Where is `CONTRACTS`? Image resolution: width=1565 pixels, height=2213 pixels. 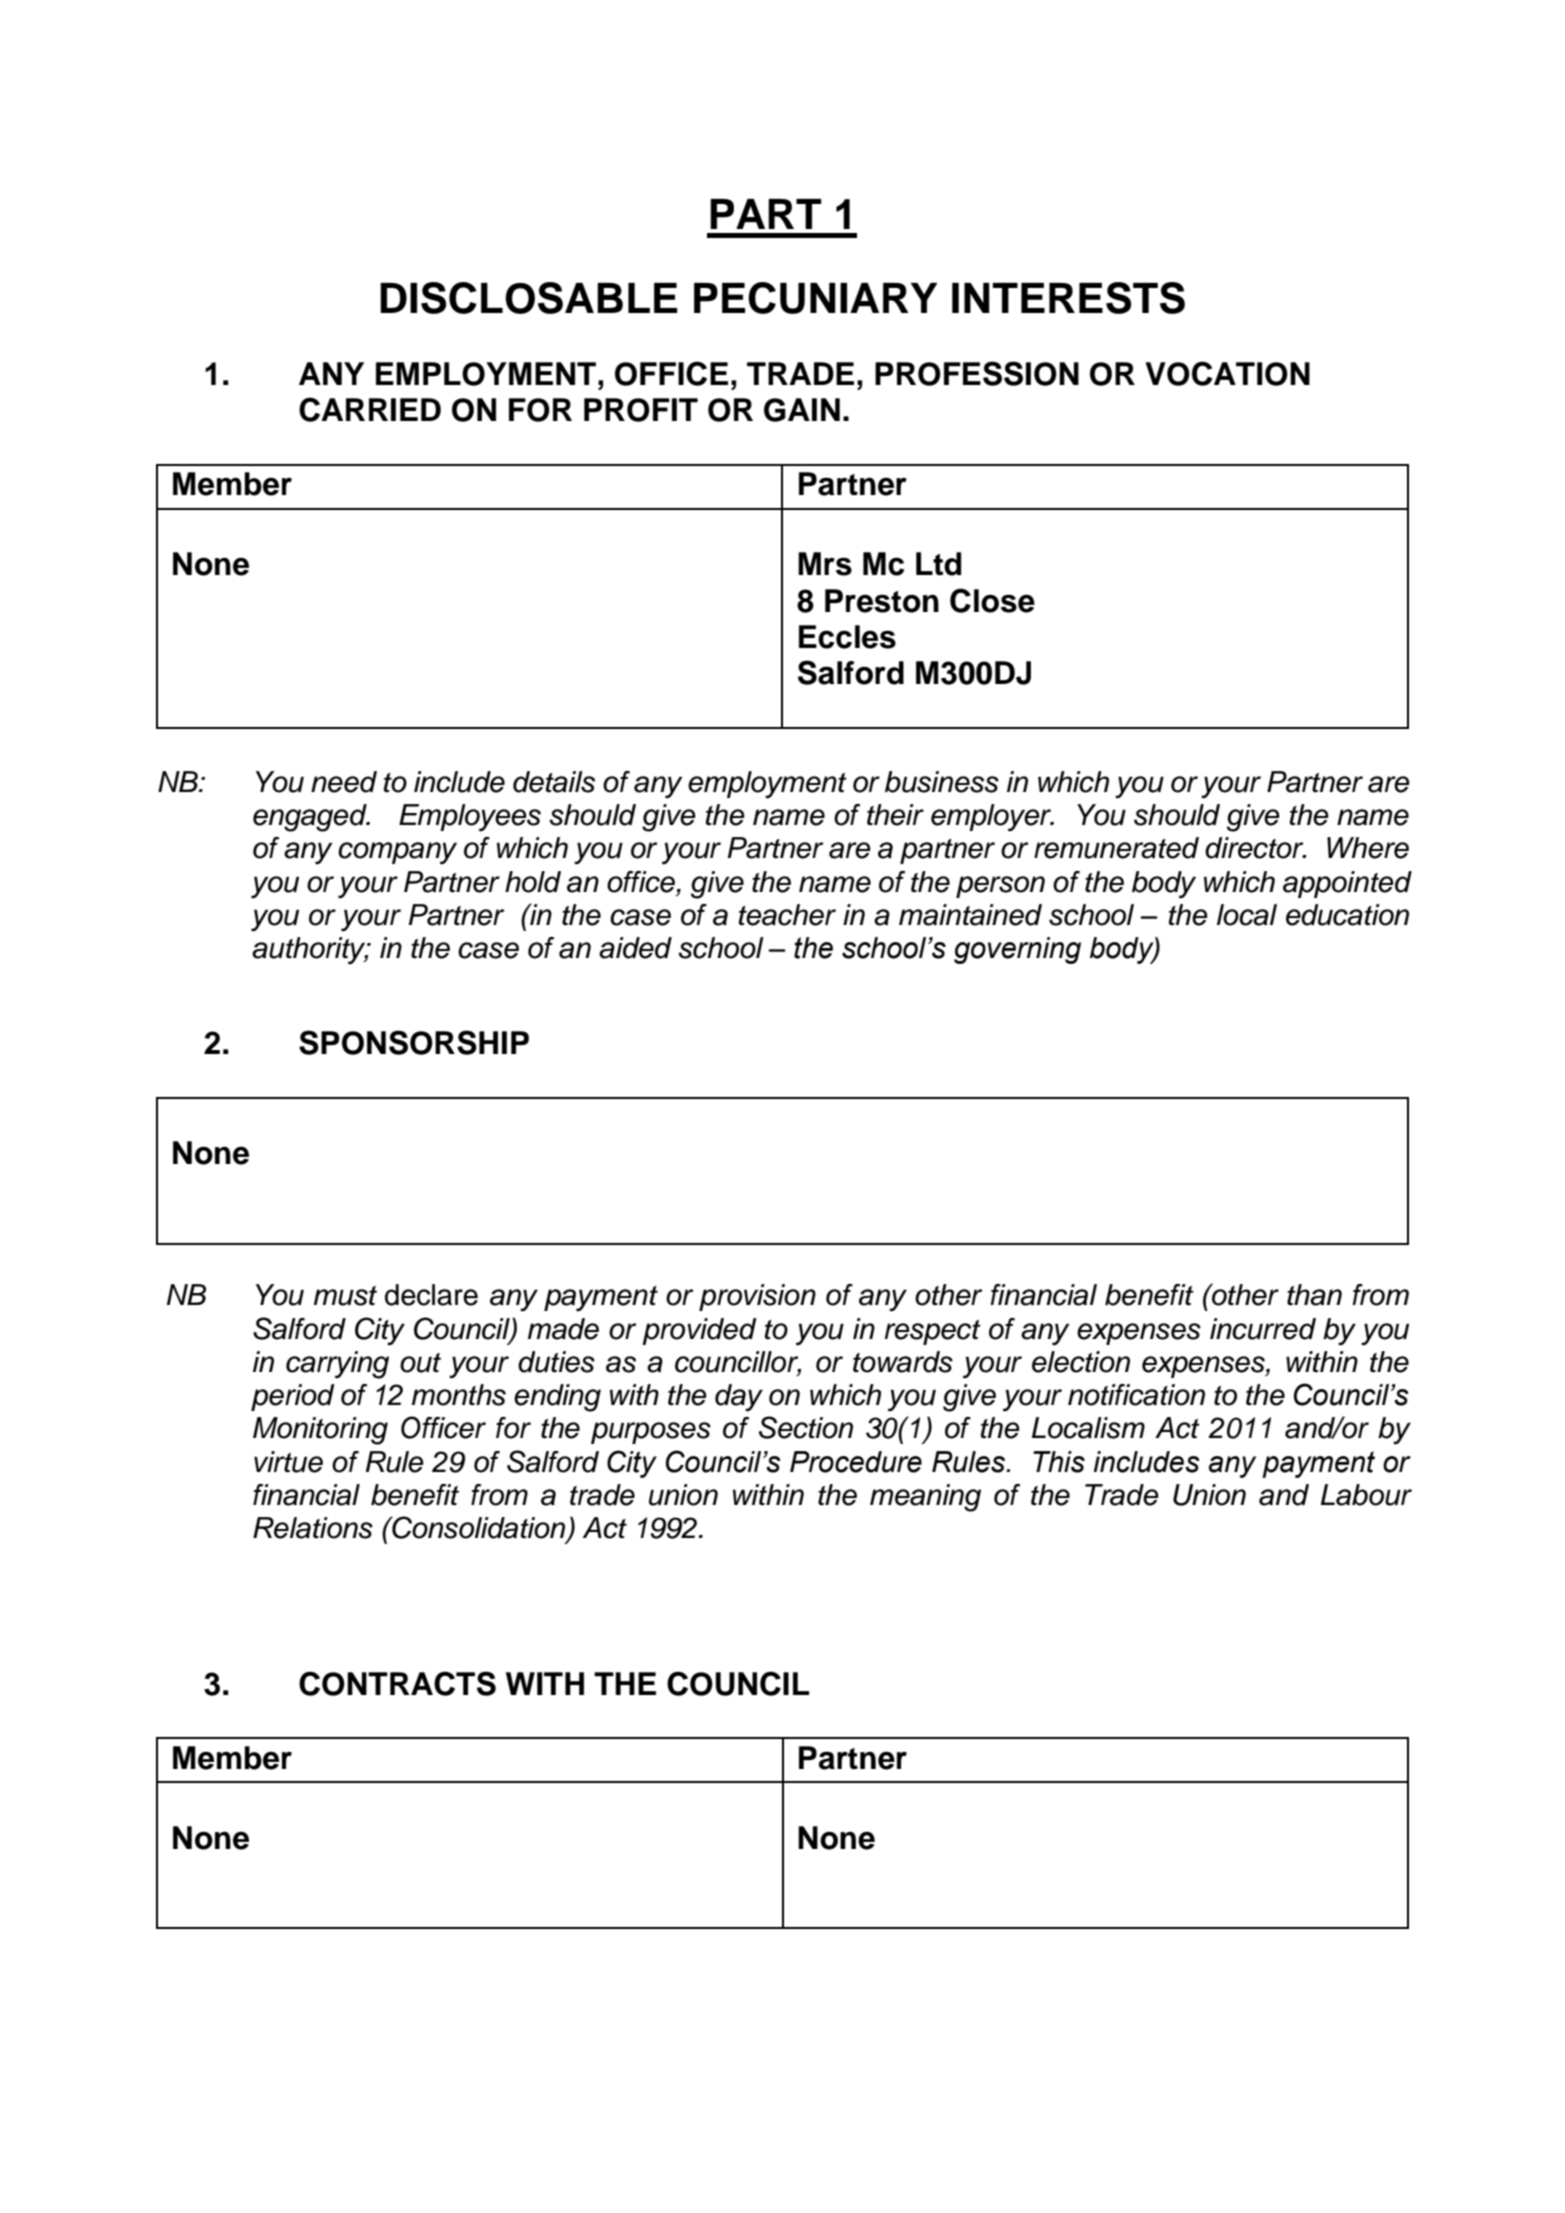 CONTRACTS is located at coordinates (397, 1683).
